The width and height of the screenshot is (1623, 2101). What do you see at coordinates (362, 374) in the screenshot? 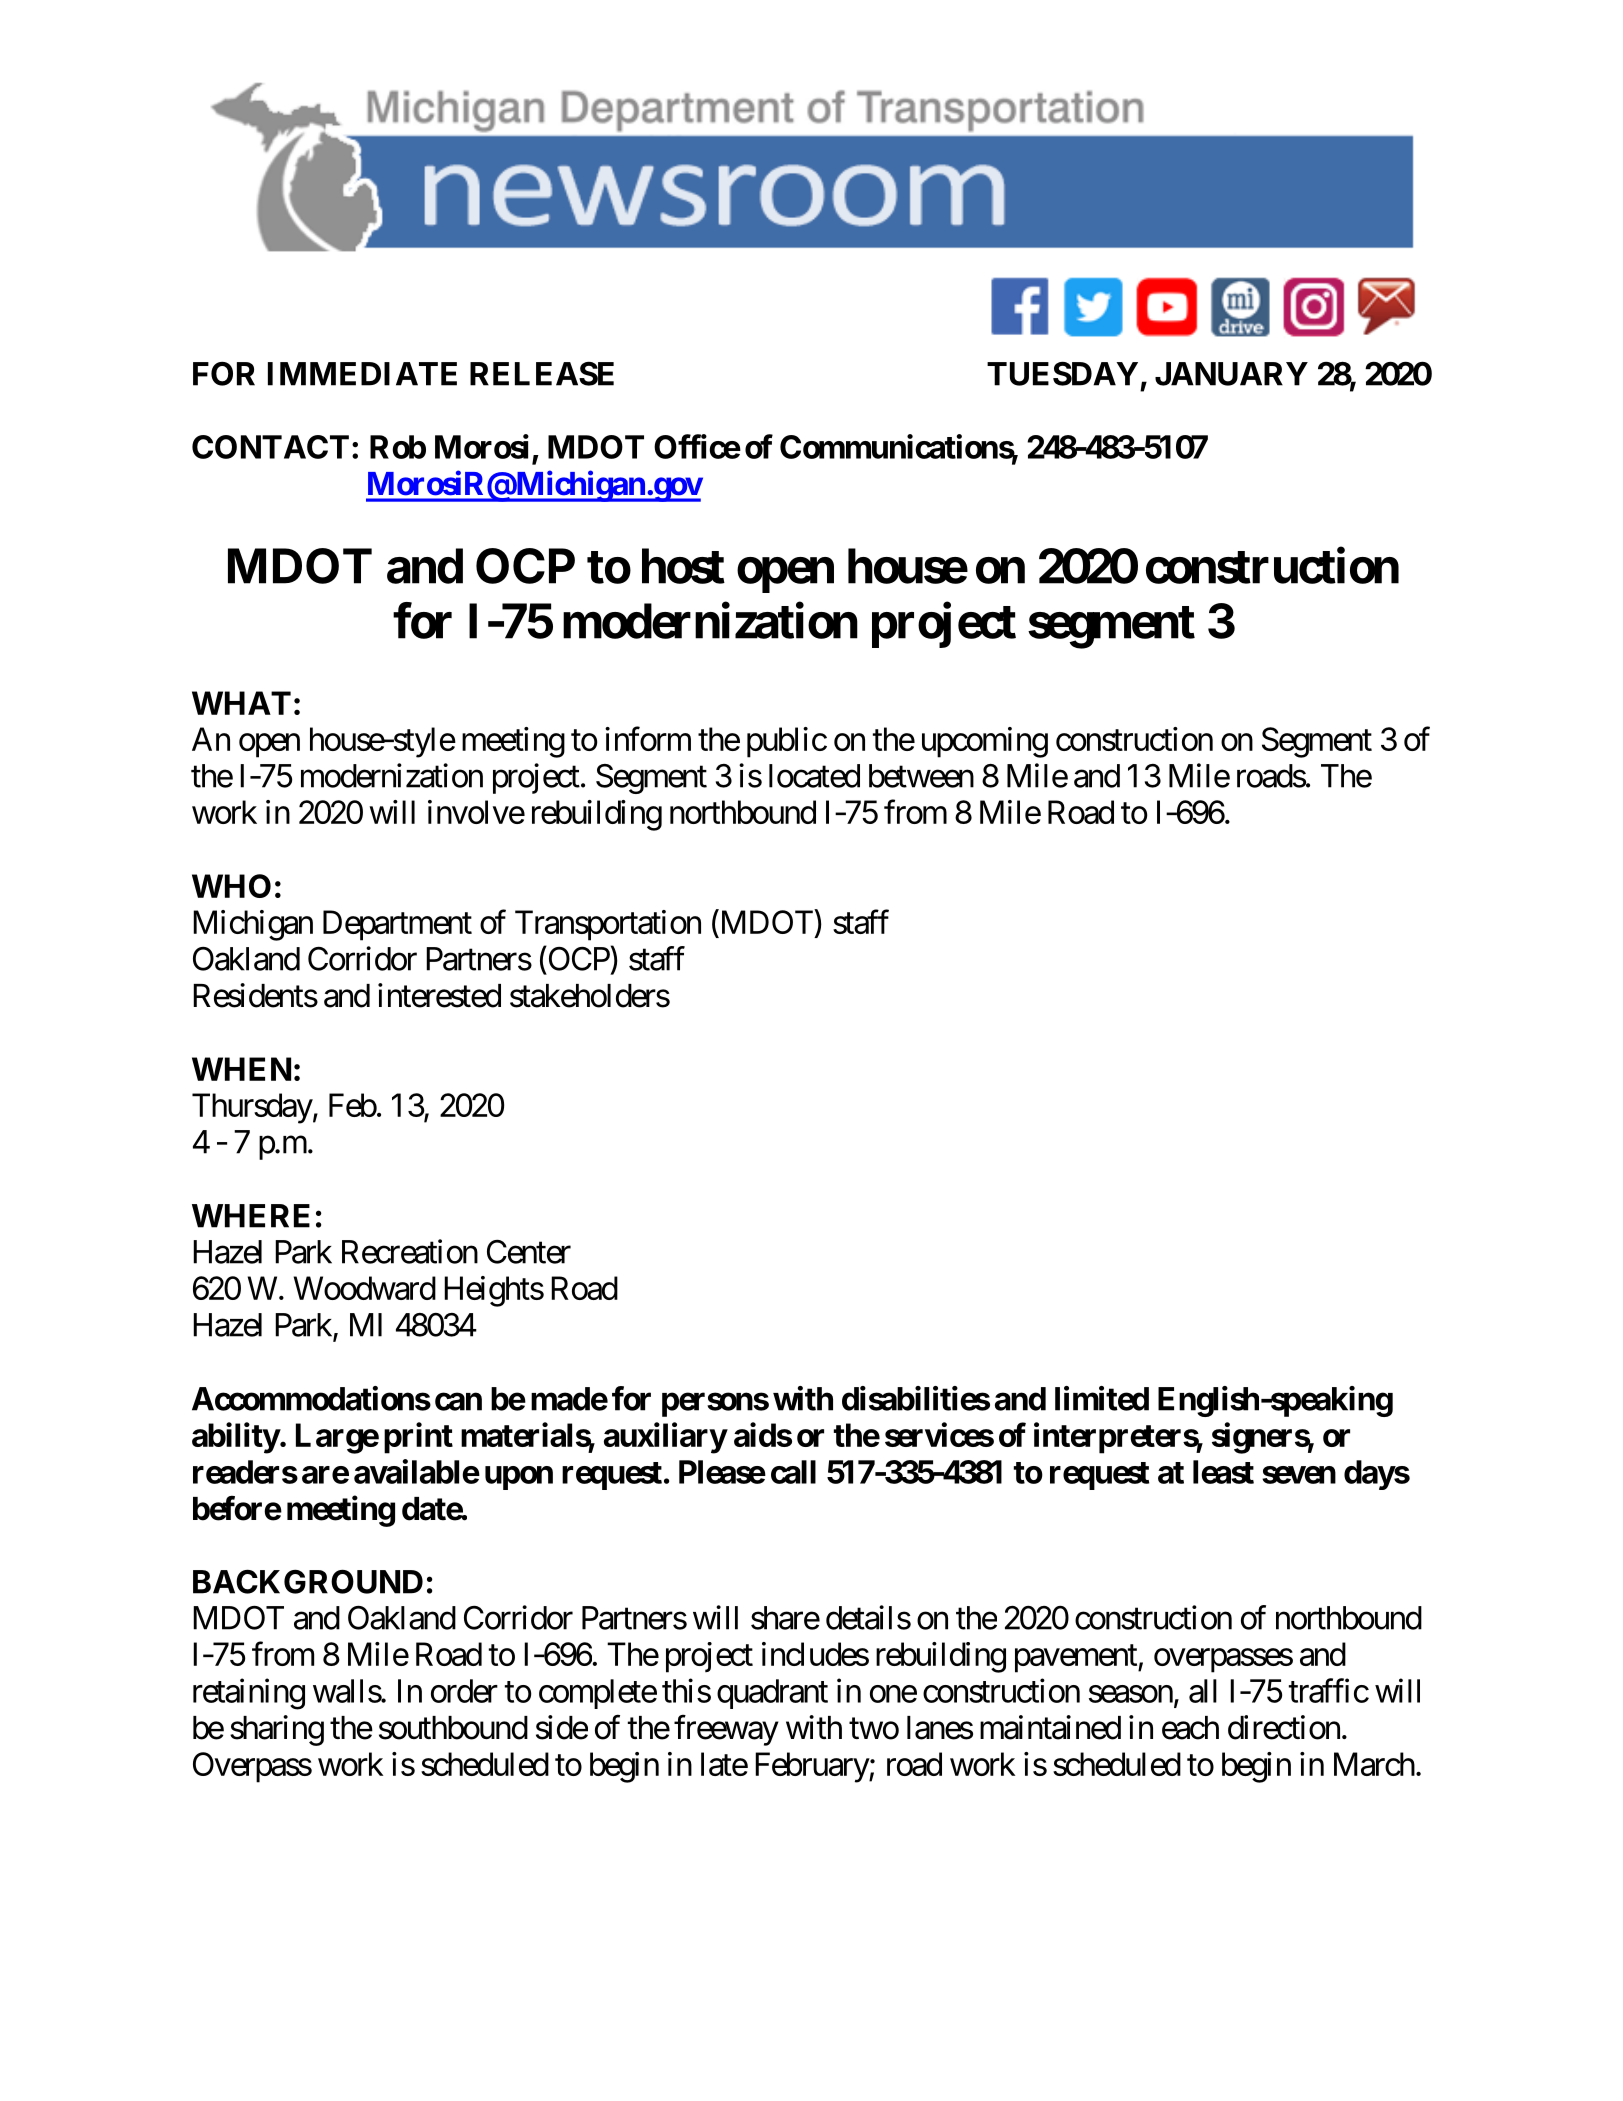
I see `IMMEDIATE` at bounding box center [362, 374].
